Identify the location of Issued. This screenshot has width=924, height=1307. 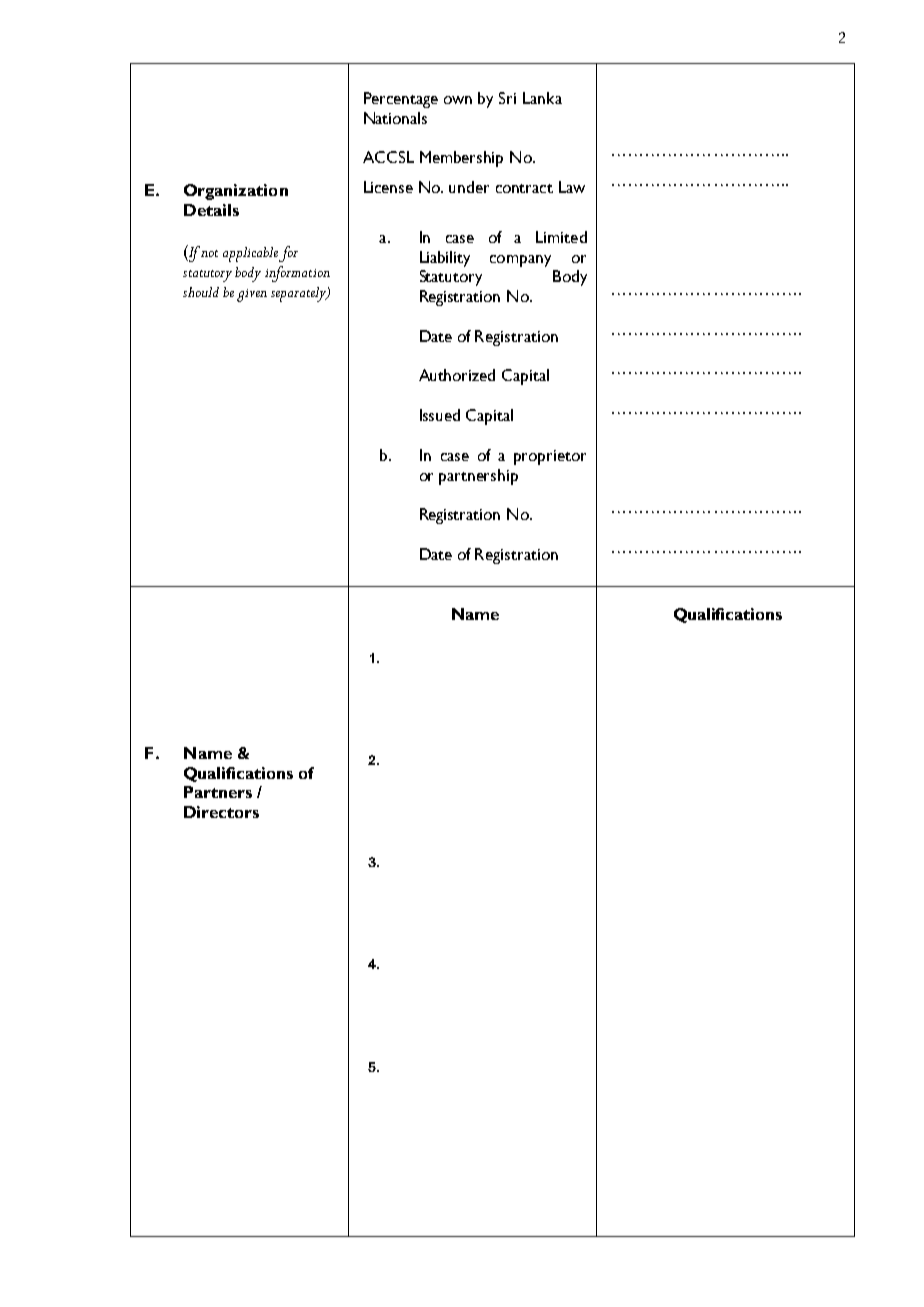
(440, 415).
